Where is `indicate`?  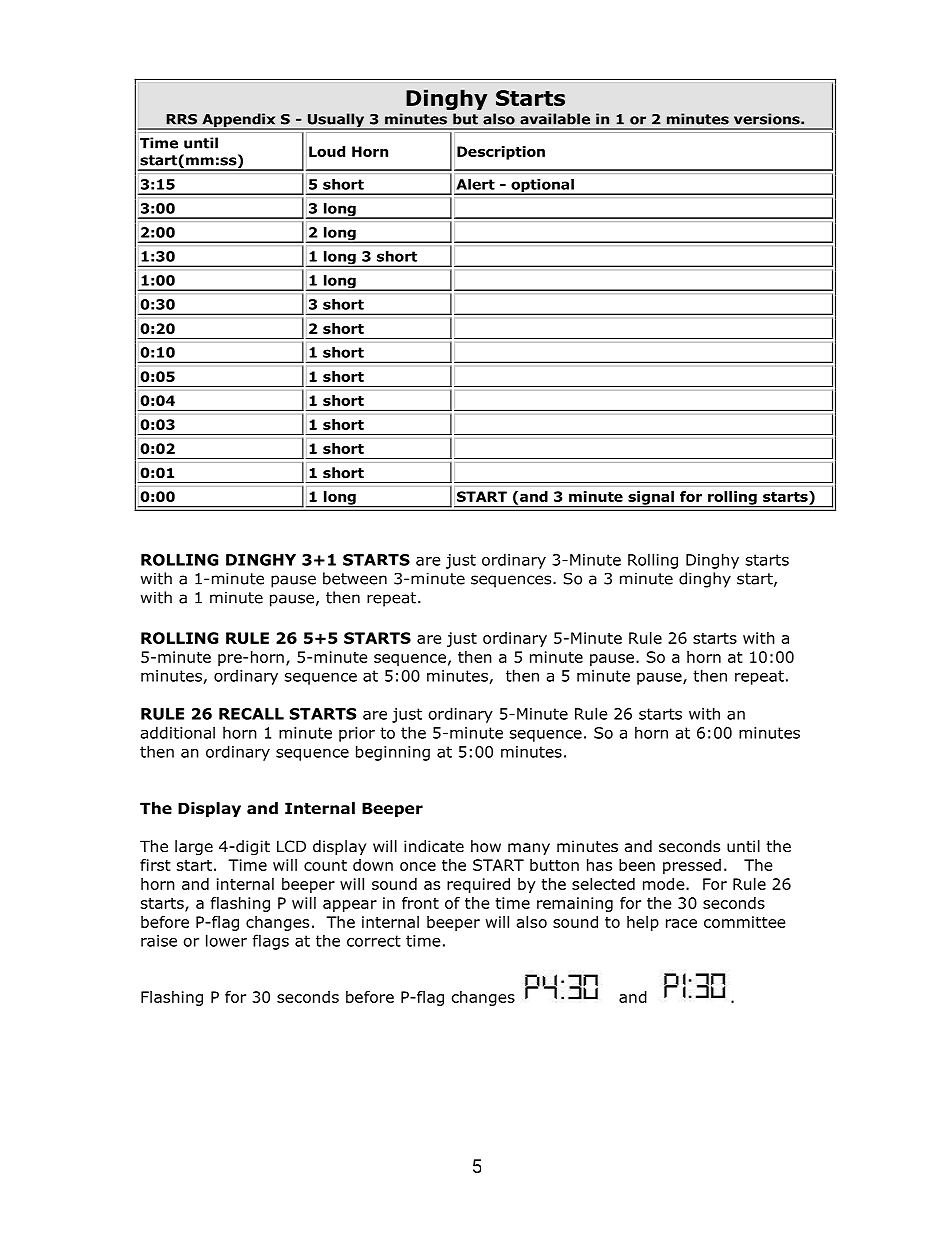
indicate is located at coordinates (434, 846).
